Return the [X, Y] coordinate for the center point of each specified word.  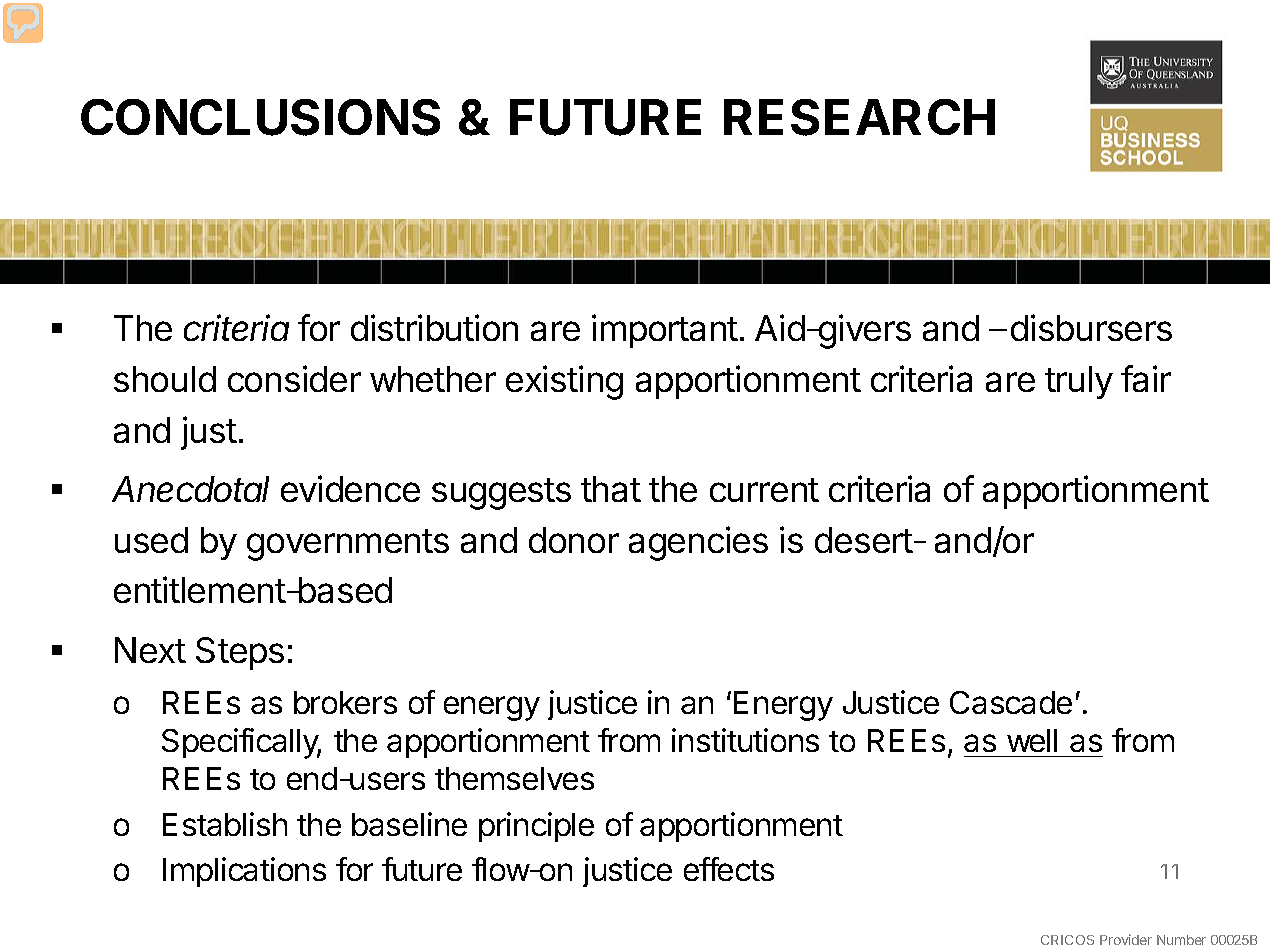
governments [348, 545]
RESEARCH [859, 117]
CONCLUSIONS [260, 117]
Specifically [241, 743]
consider [294, 378]
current [764, 490]
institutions [745, 740]
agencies [698, 543]
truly [1079, 382]
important [665, 331]
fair [1146, 378]
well [1032, 740]
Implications [244, 872]
